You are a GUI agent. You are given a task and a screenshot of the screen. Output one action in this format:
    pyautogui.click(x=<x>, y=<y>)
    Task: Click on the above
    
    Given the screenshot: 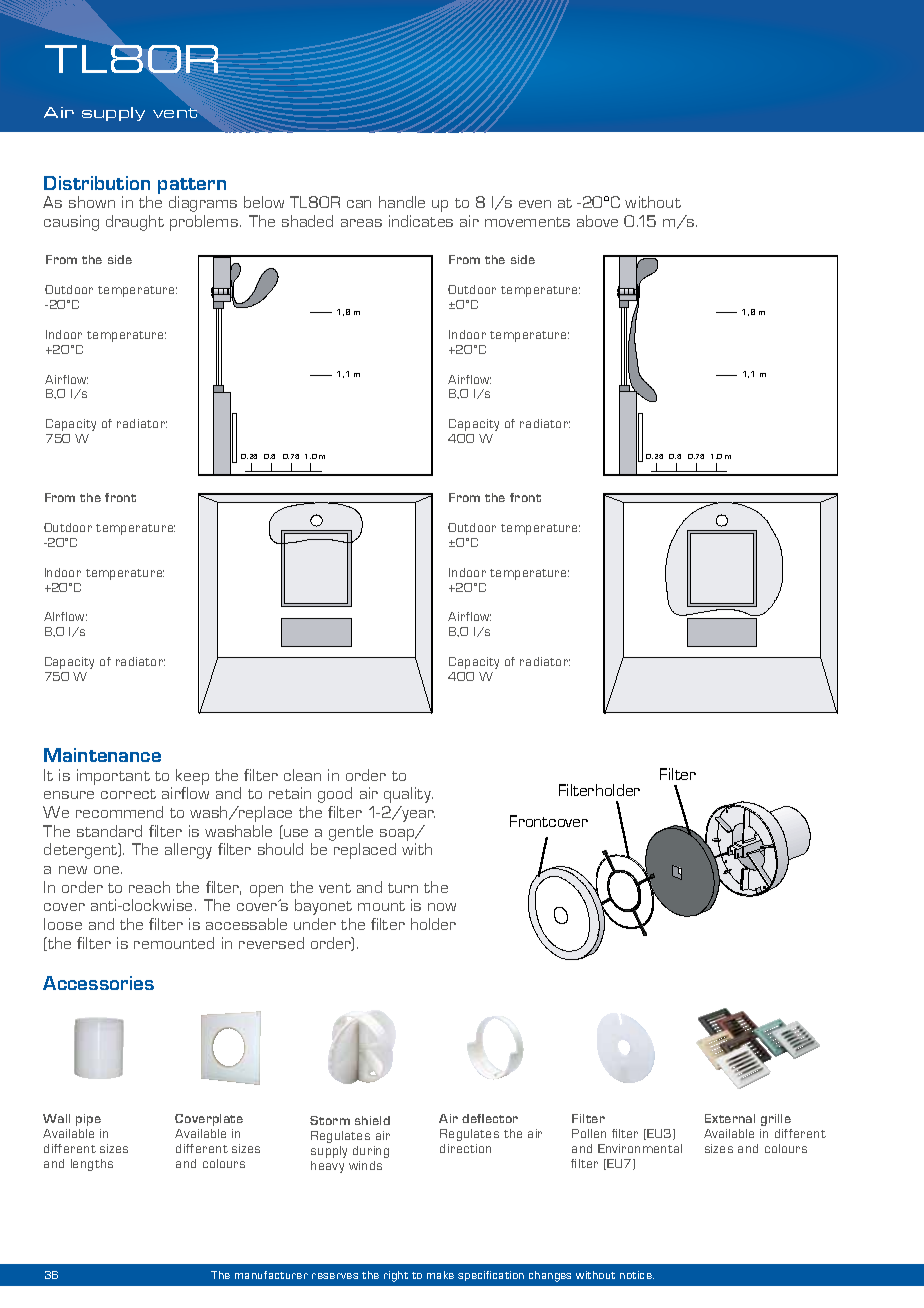 What is the action you would take?
    pyautogui.click(x=597, y=221)
